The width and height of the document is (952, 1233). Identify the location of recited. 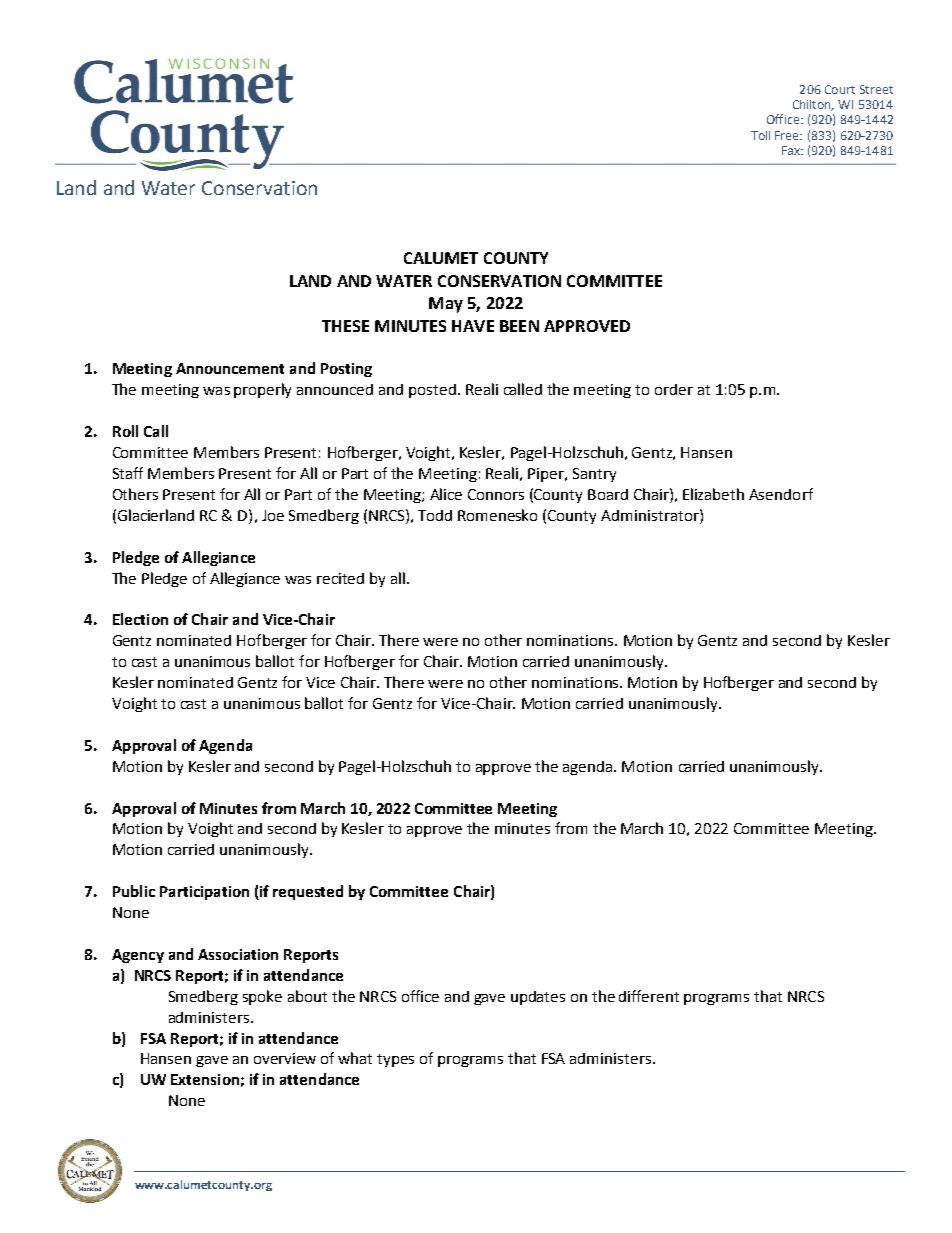
(340, 578).
